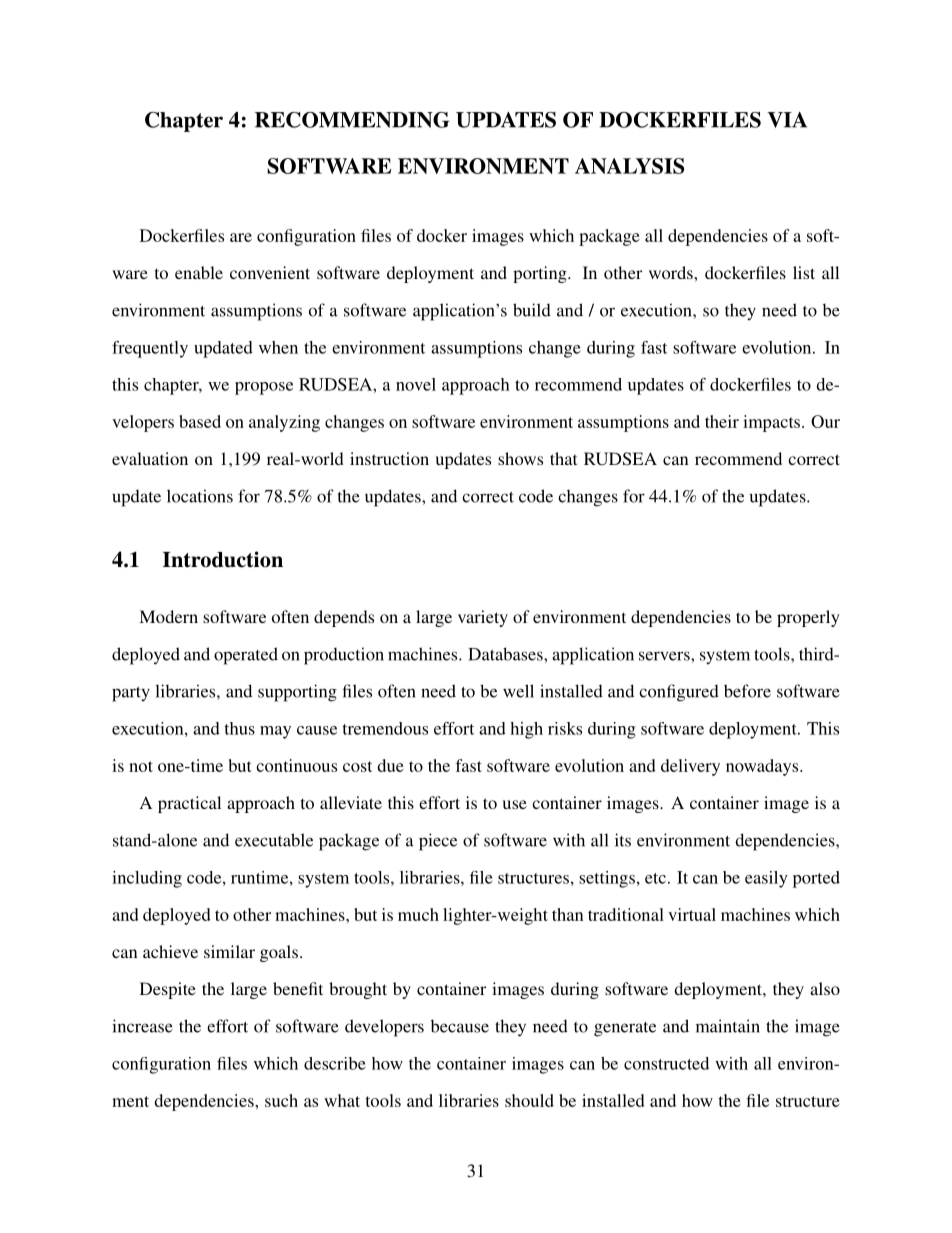 This screenshot has height=1233, width=952. I want to click on enable, so click(199, 272).
